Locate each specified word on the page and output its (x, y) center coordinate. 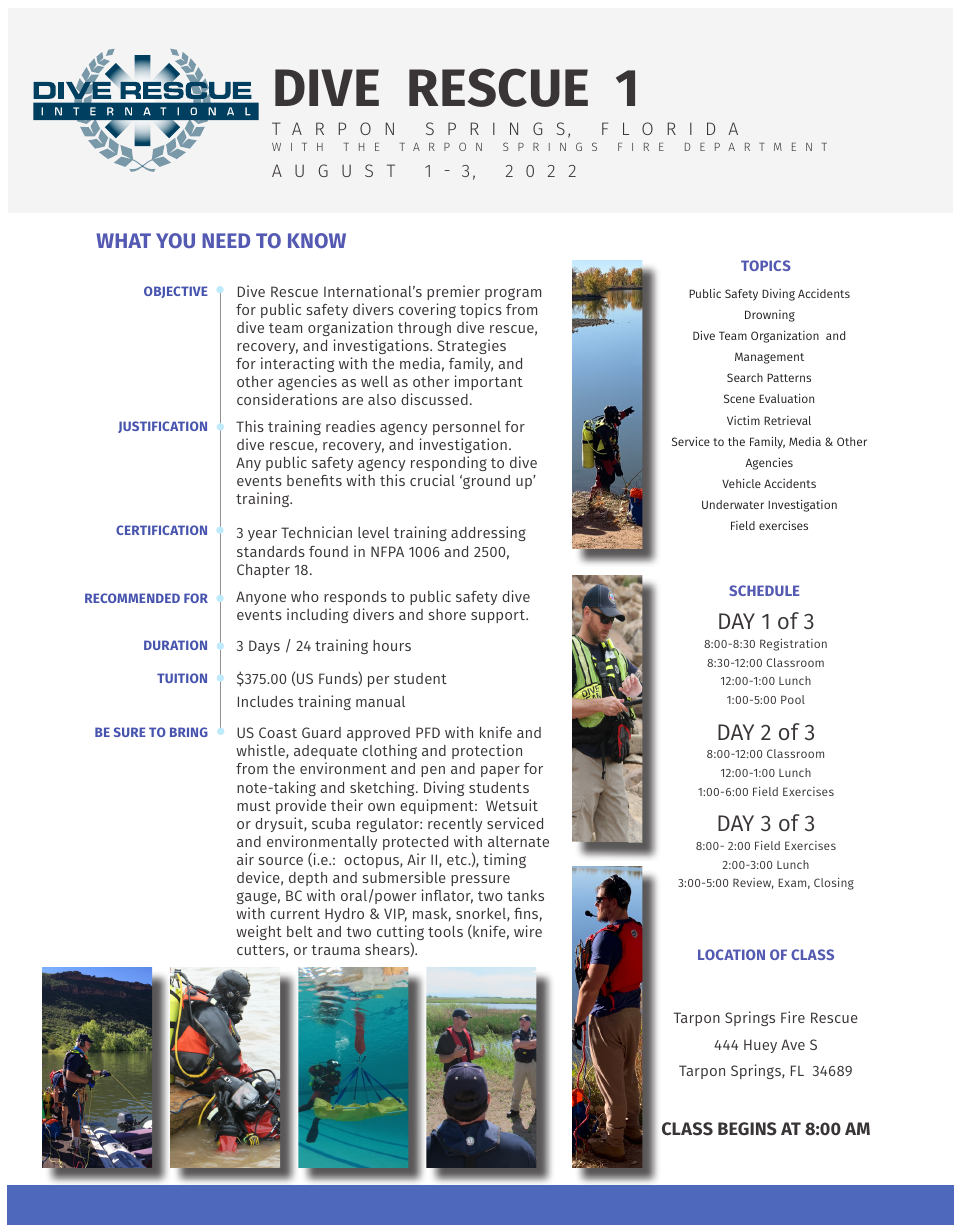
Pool (793, 699)
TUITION (182, 678)
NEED (226, 240)
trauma (335, 950)
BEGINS (747, 1129)
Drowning (770, 316)
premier (453, 292)
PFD (428, 732)
